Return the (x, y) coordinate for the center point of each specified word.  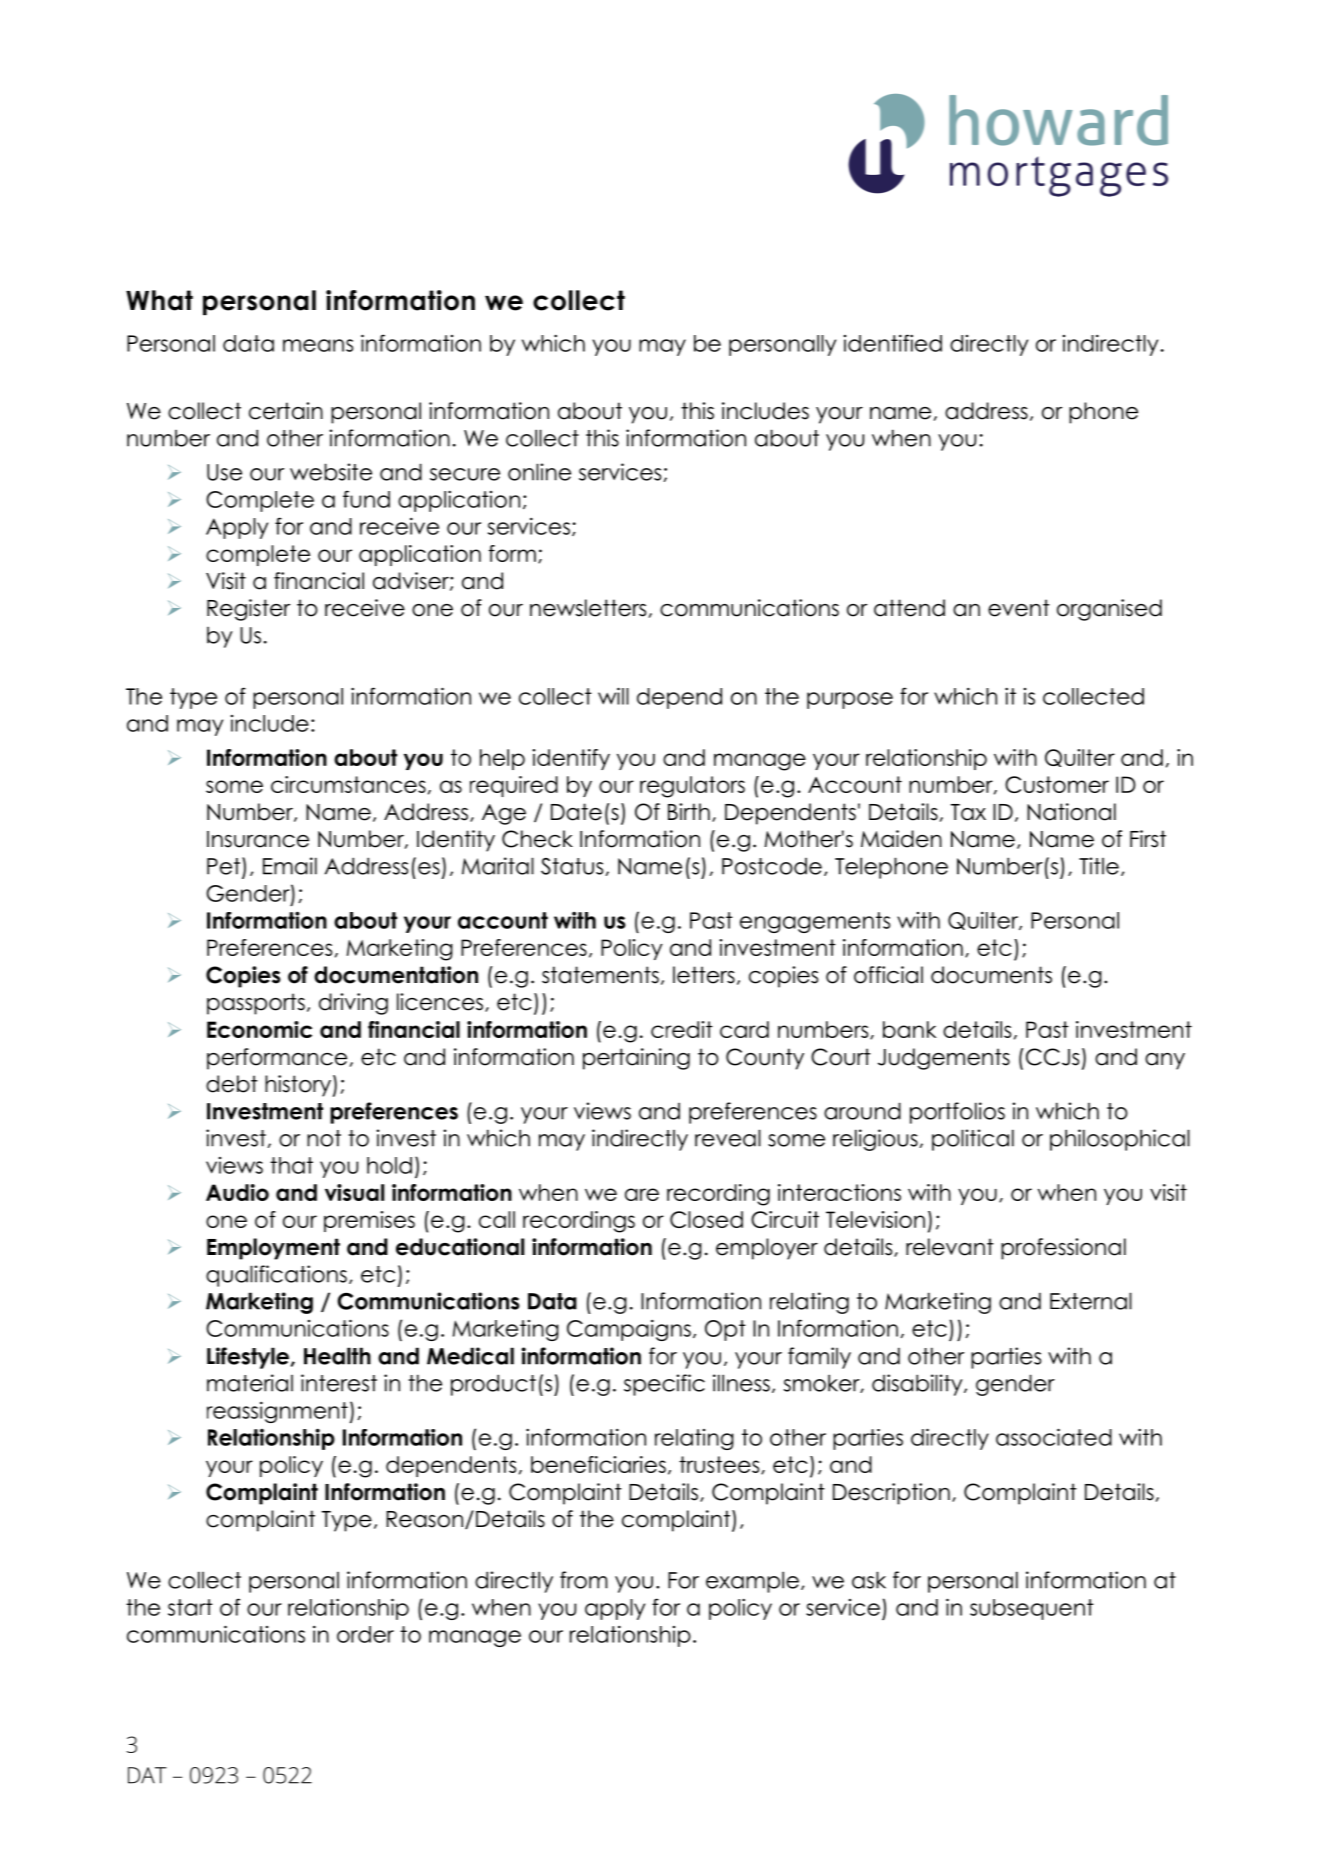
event (1019, 608)
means (318, 345)
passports (256, 1004)
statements (600, 975)
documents (991, 975)
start (190, 1607)
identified (893, 343)
